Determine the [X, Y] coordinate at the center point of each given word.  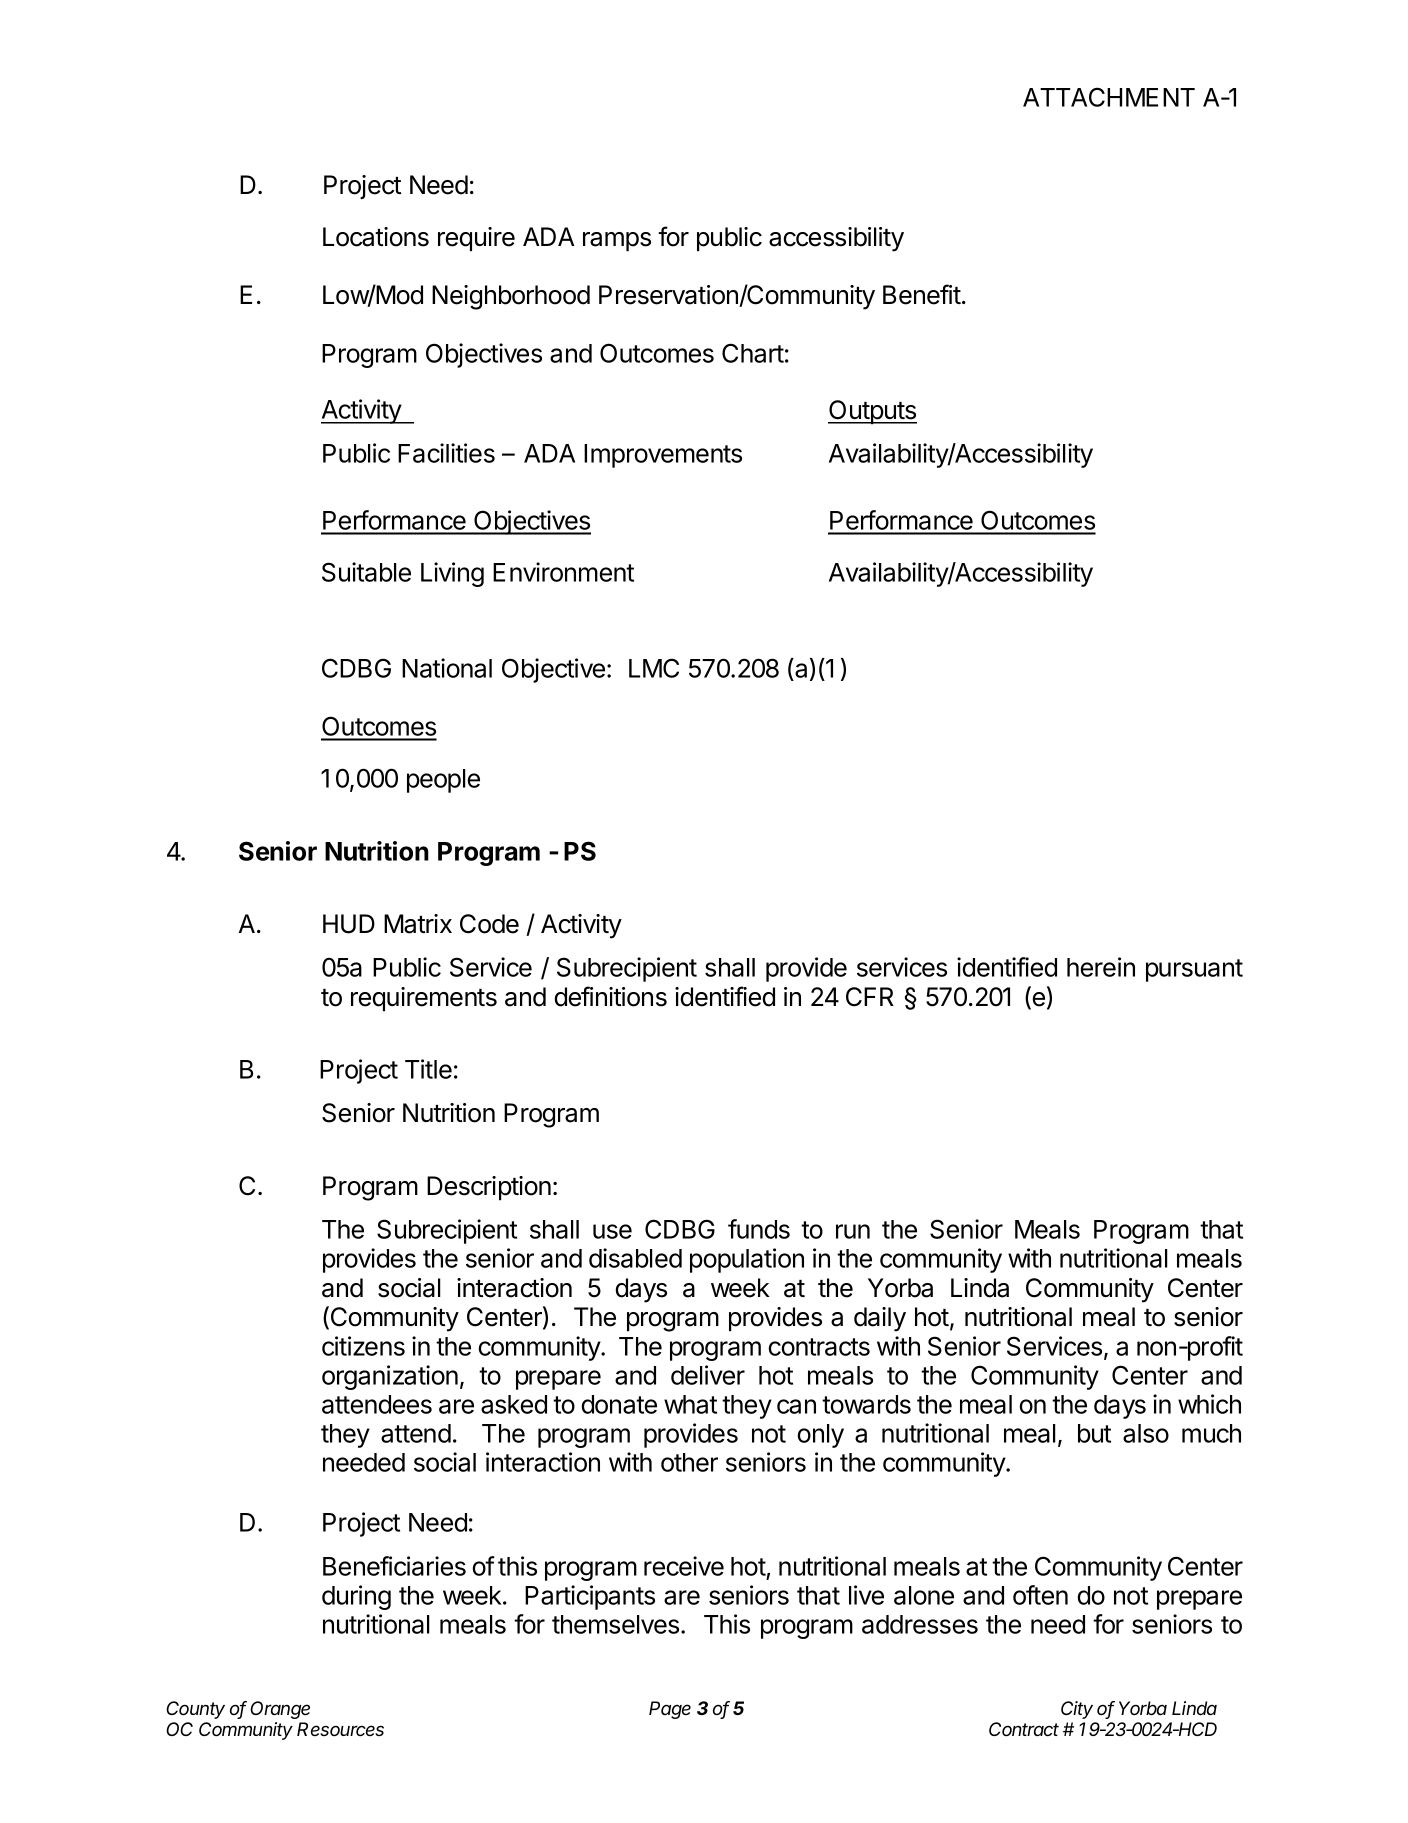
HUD [349, 924]
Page [670, 1710]
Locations [376, 237]
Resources [340, 1729]
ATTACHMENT [1109, 97]
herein [1101, 967]
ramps [617, 241]
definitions [611, 996]
